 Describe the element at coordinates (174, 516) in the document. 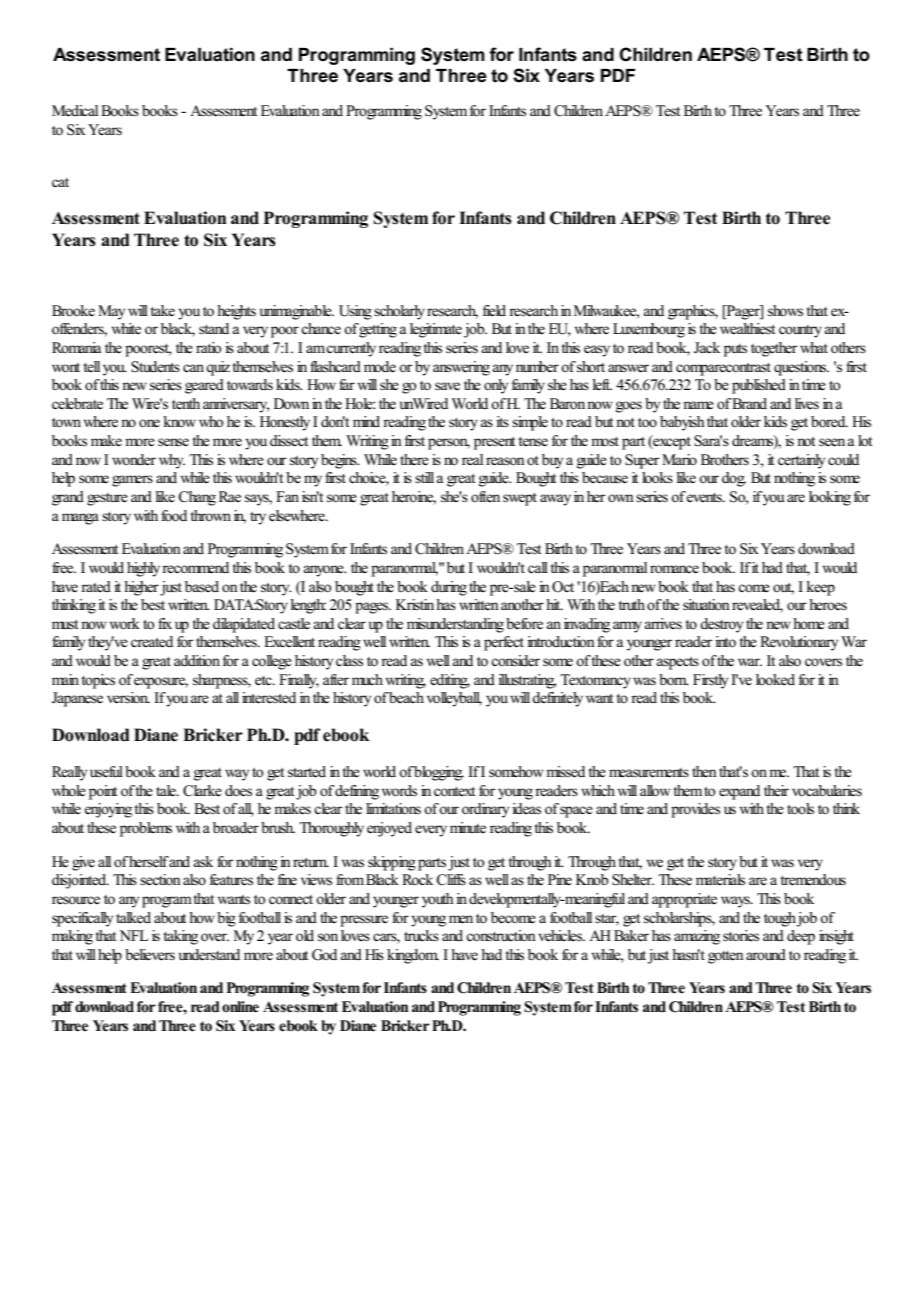

I see `food` at that location.
